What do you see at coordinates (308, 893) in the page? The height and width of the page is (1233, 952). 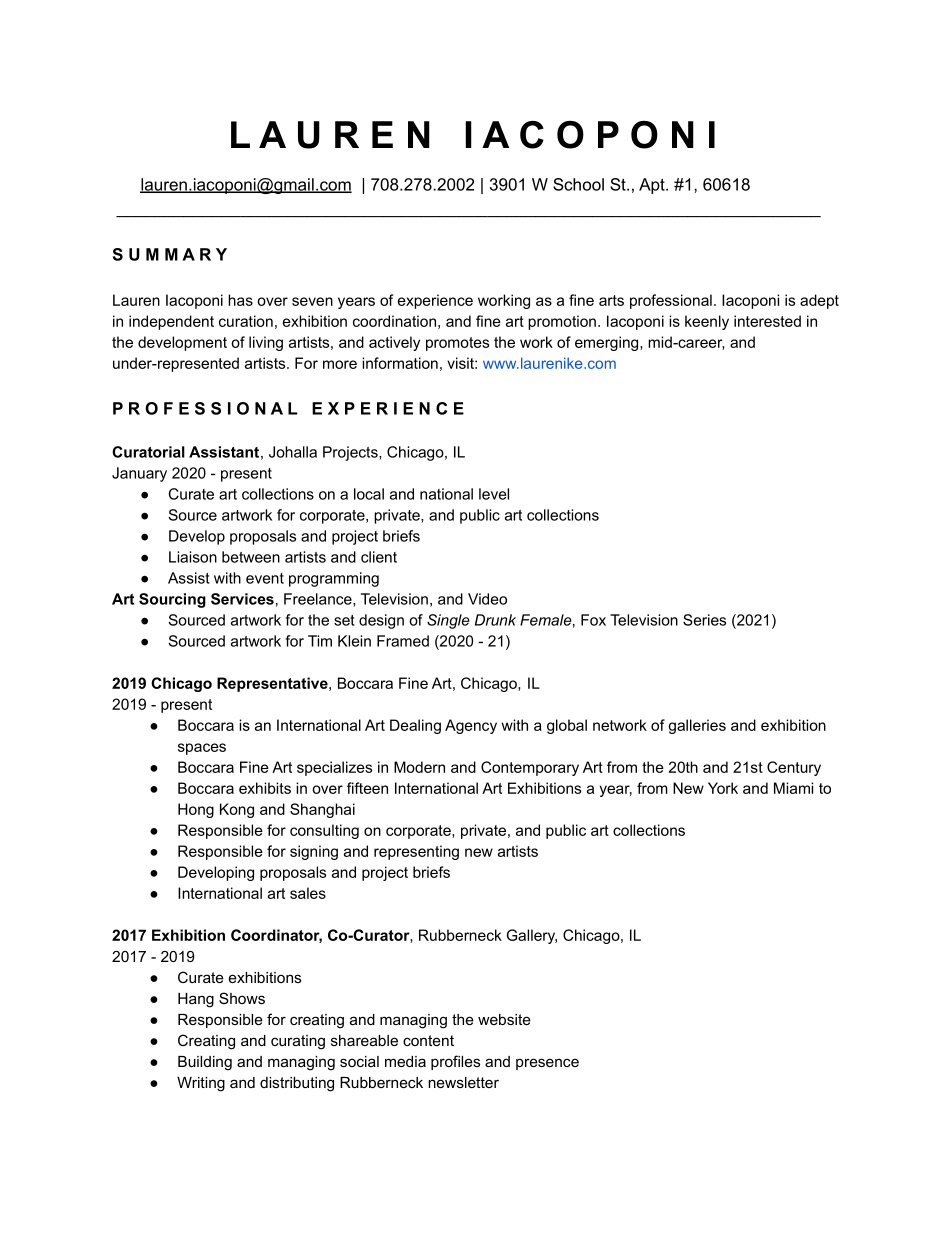 I see `sales` at bounding box center [308, 893].
